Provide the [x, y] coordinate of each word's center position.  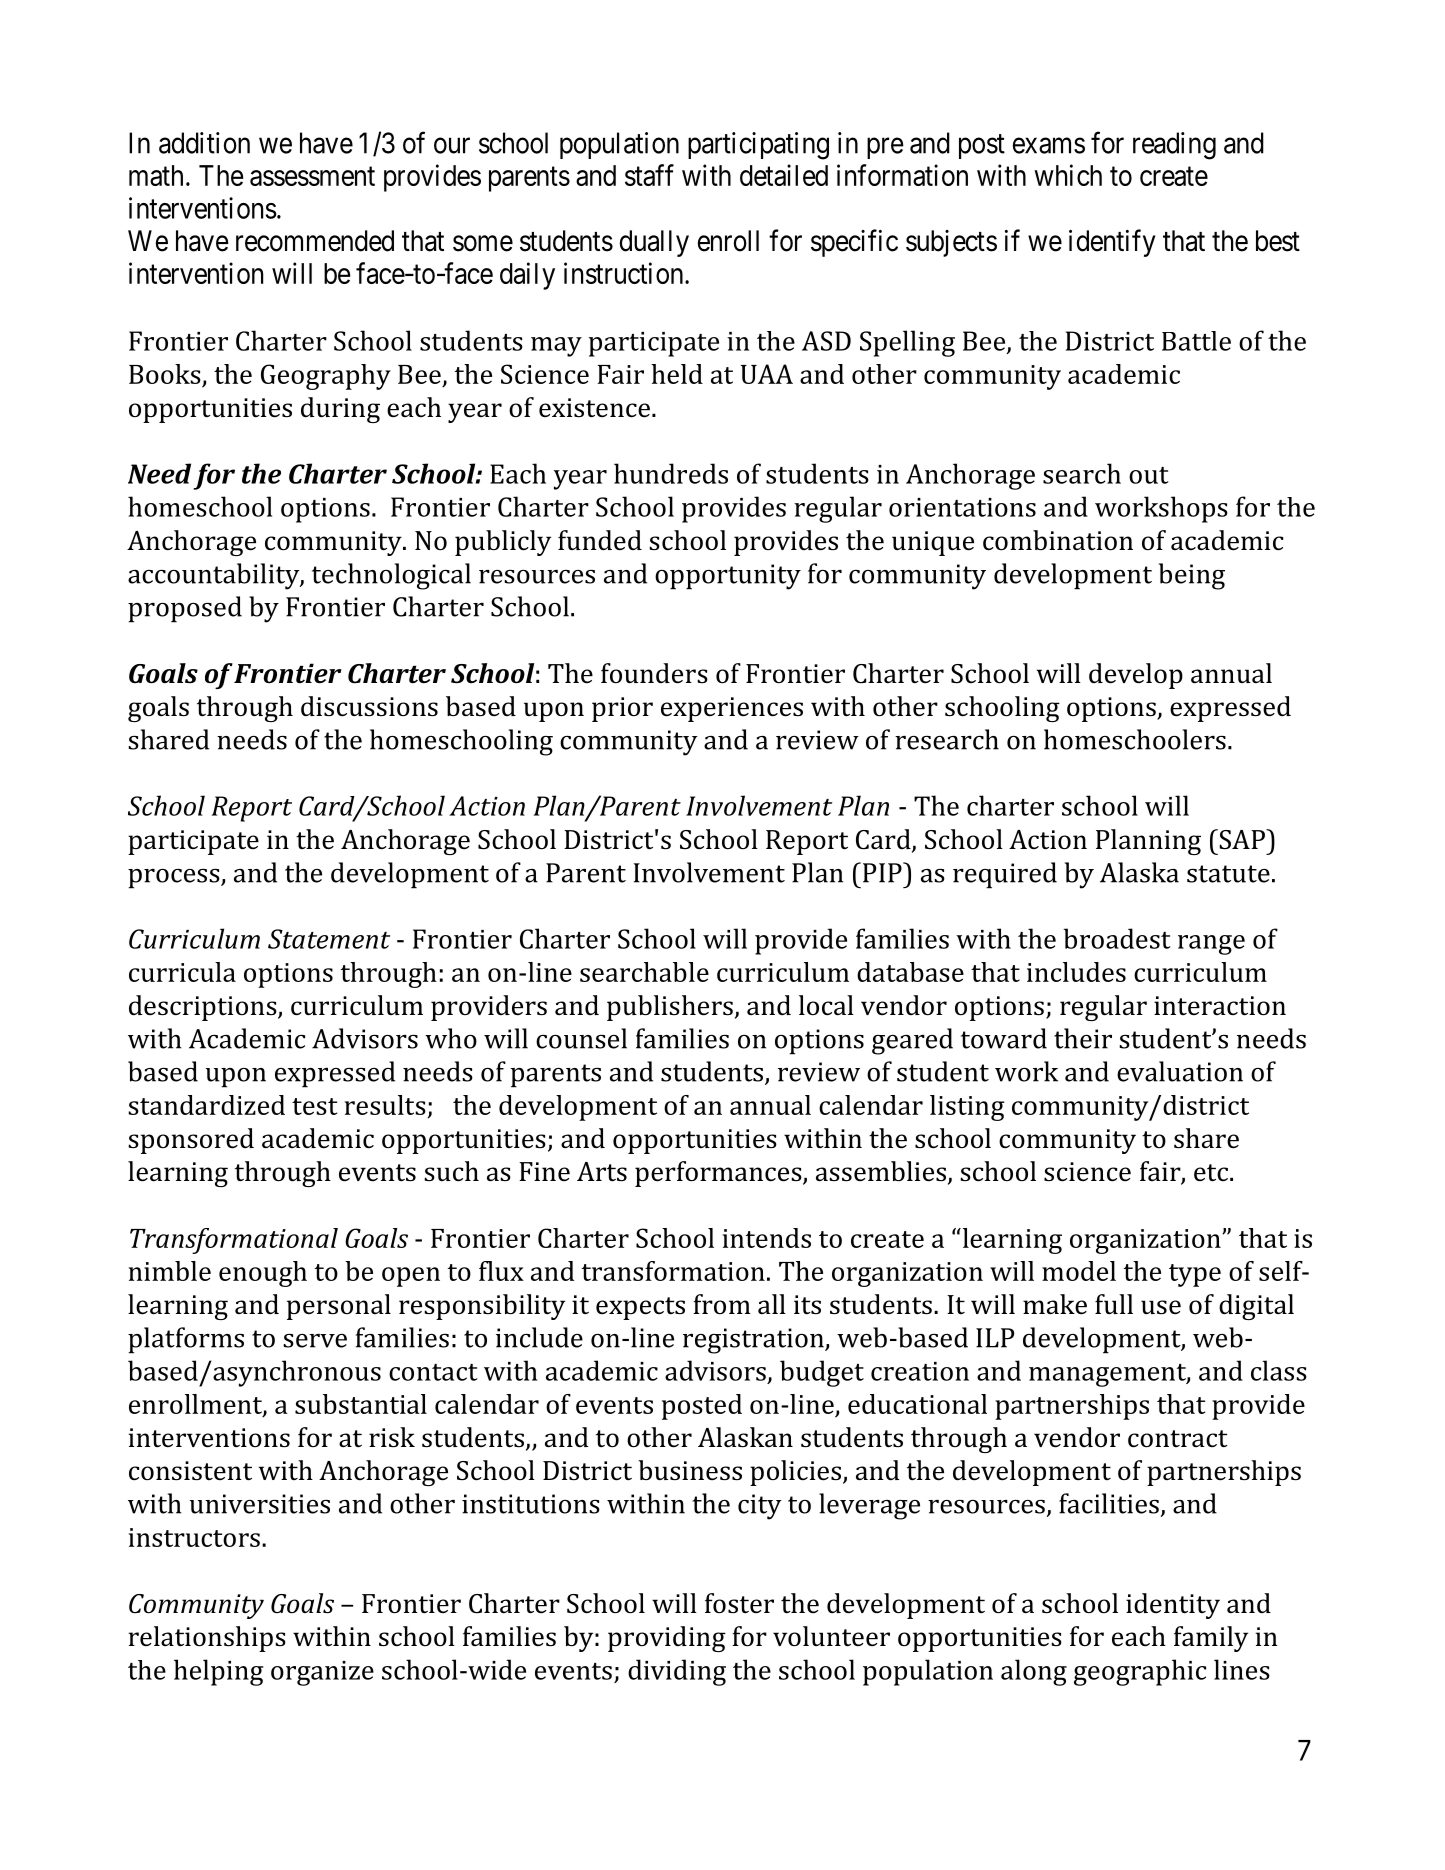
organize [322, 1673]
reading [1174, 146]
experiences [732, 709]
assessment [312, 176]
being [1192, 576]
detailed [784, 175]
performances [719, 1174]
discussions [369, 706]
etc [1211, 1173]
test [314, 1106]
